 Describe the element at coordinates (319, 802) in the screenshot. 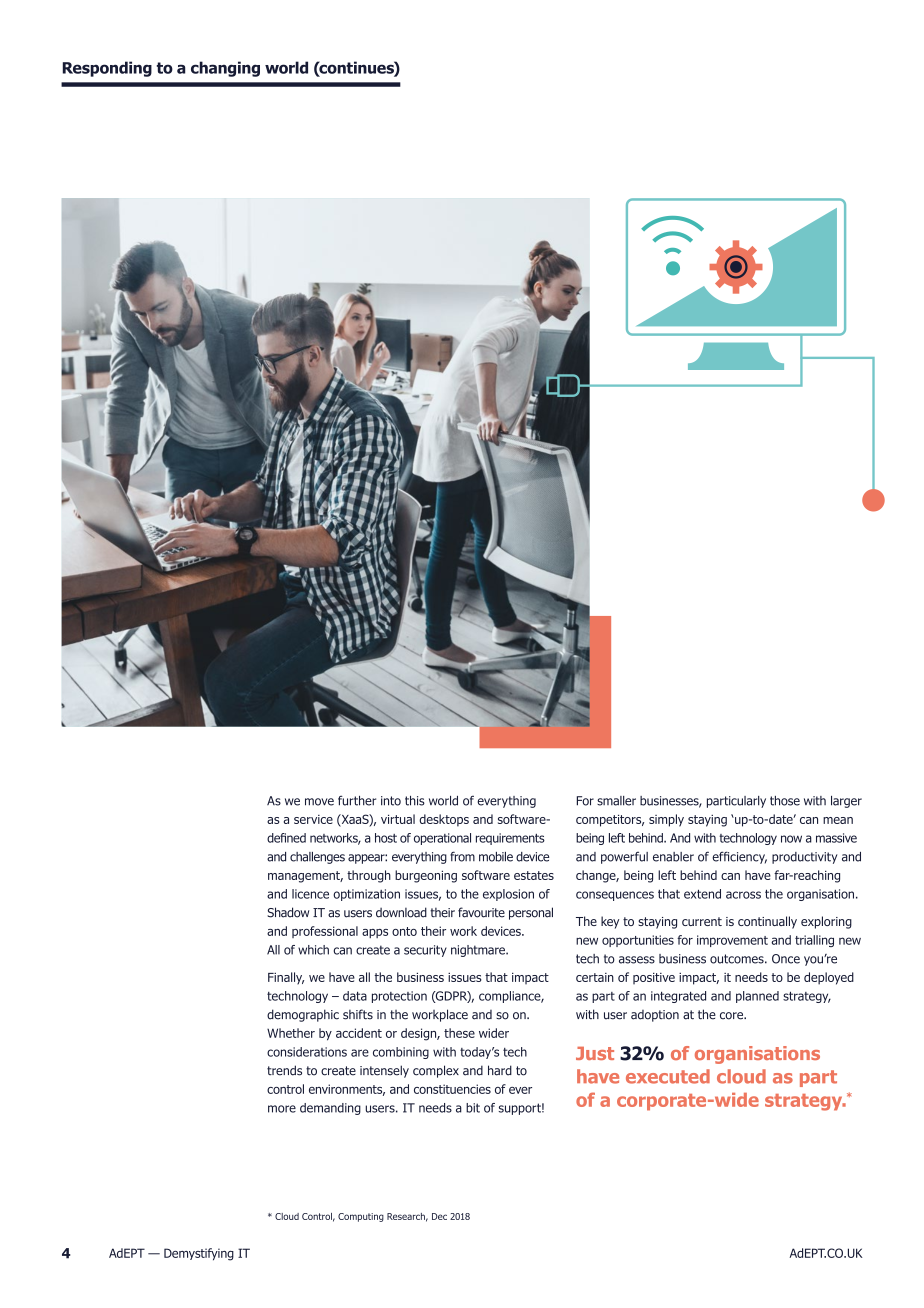

I see `move` at that location.
